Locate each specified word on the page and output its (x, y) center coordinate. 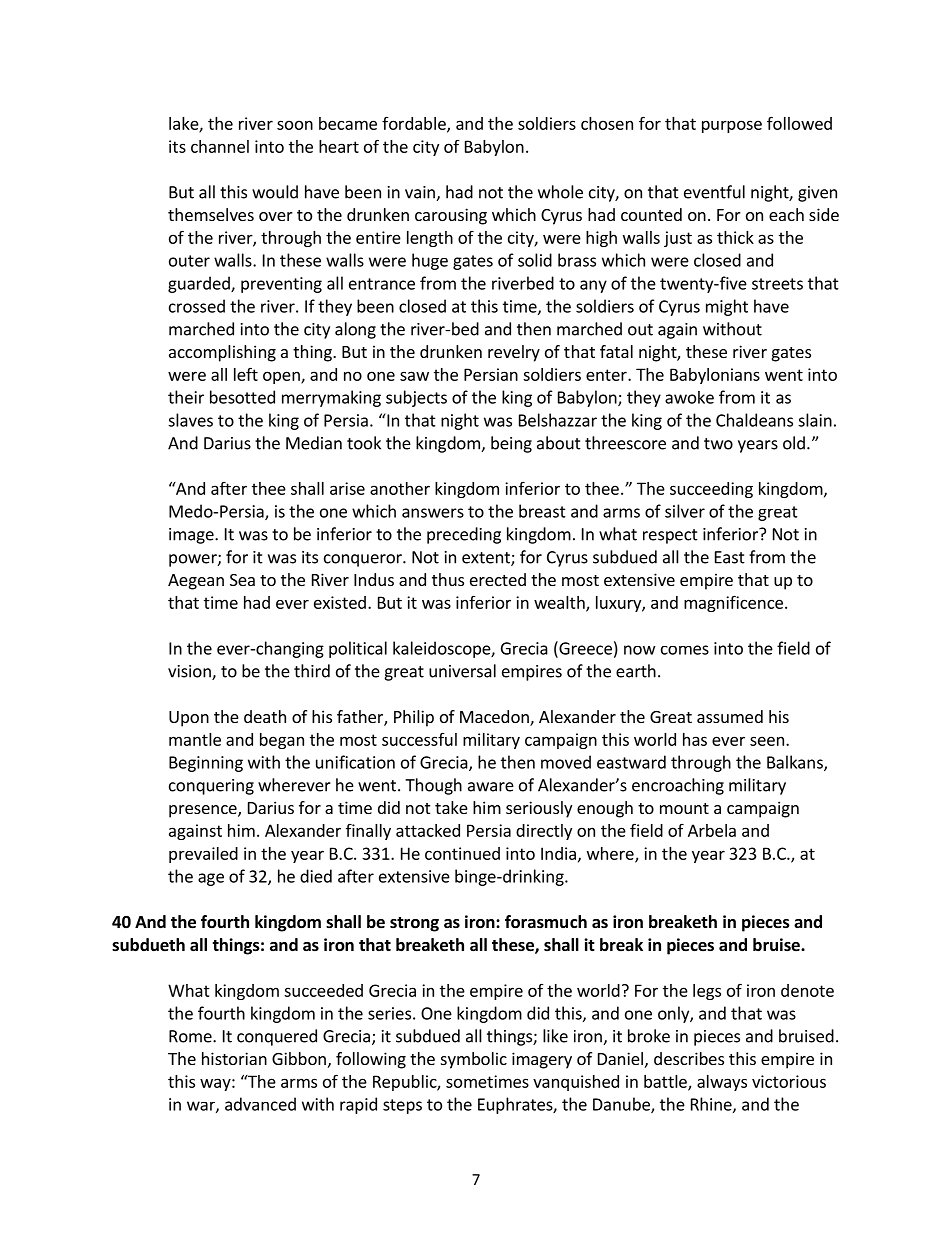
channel (220, 146)
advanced (260, 1104)
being (511, 444)
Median (314, 443)
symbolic (474, 1060)
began (282, 741)
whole (560, 192)
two (718, 444)
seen (767, 741)
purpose (732, 126)
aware (491, 787)
